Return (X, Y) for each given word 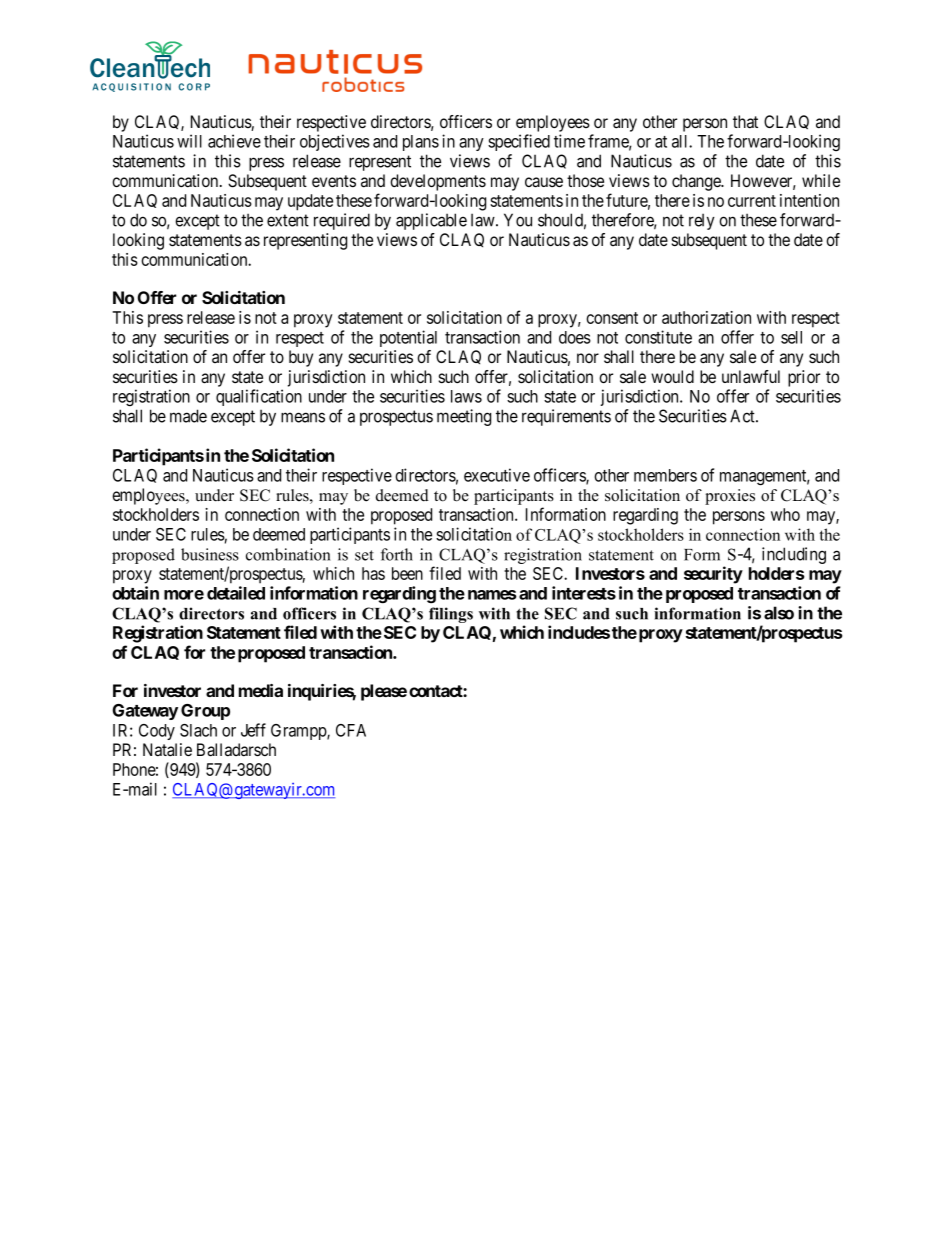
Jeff (253, 730)
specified (519, 142)
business (210, 554)
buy (301, 358)
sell (791, 337)
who (785, 514)
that (745, 122)
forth (397, 554)
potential (408, 338)
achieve (234, 141)
